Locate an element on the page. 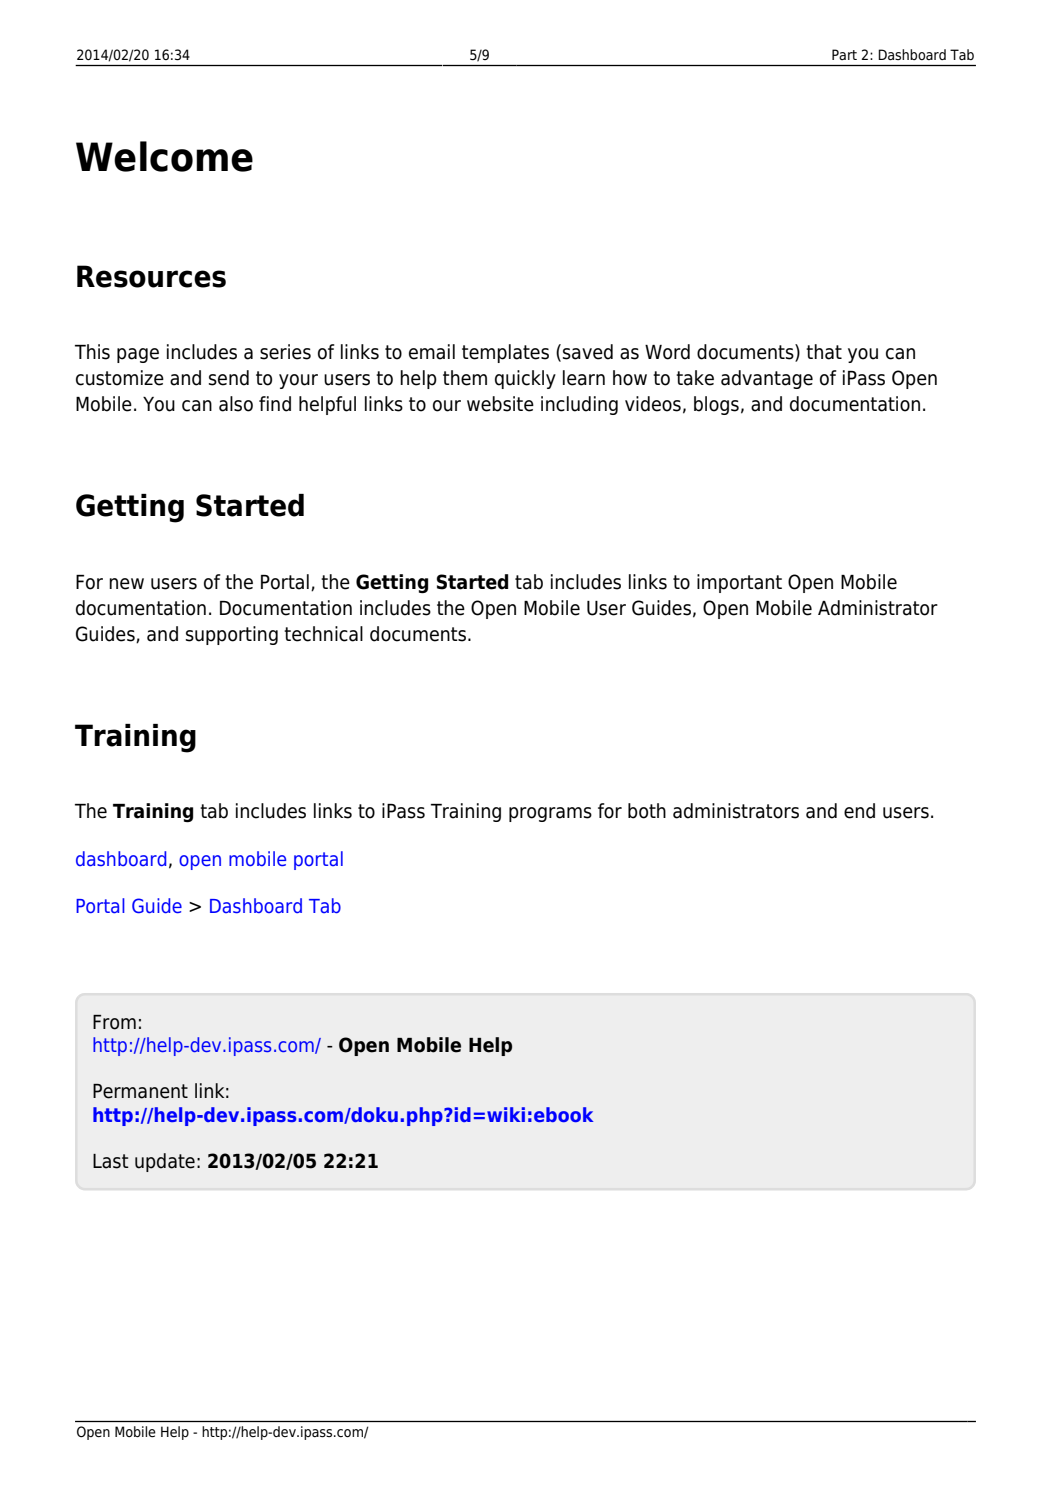  technical is located at coordinates (323, 634).
